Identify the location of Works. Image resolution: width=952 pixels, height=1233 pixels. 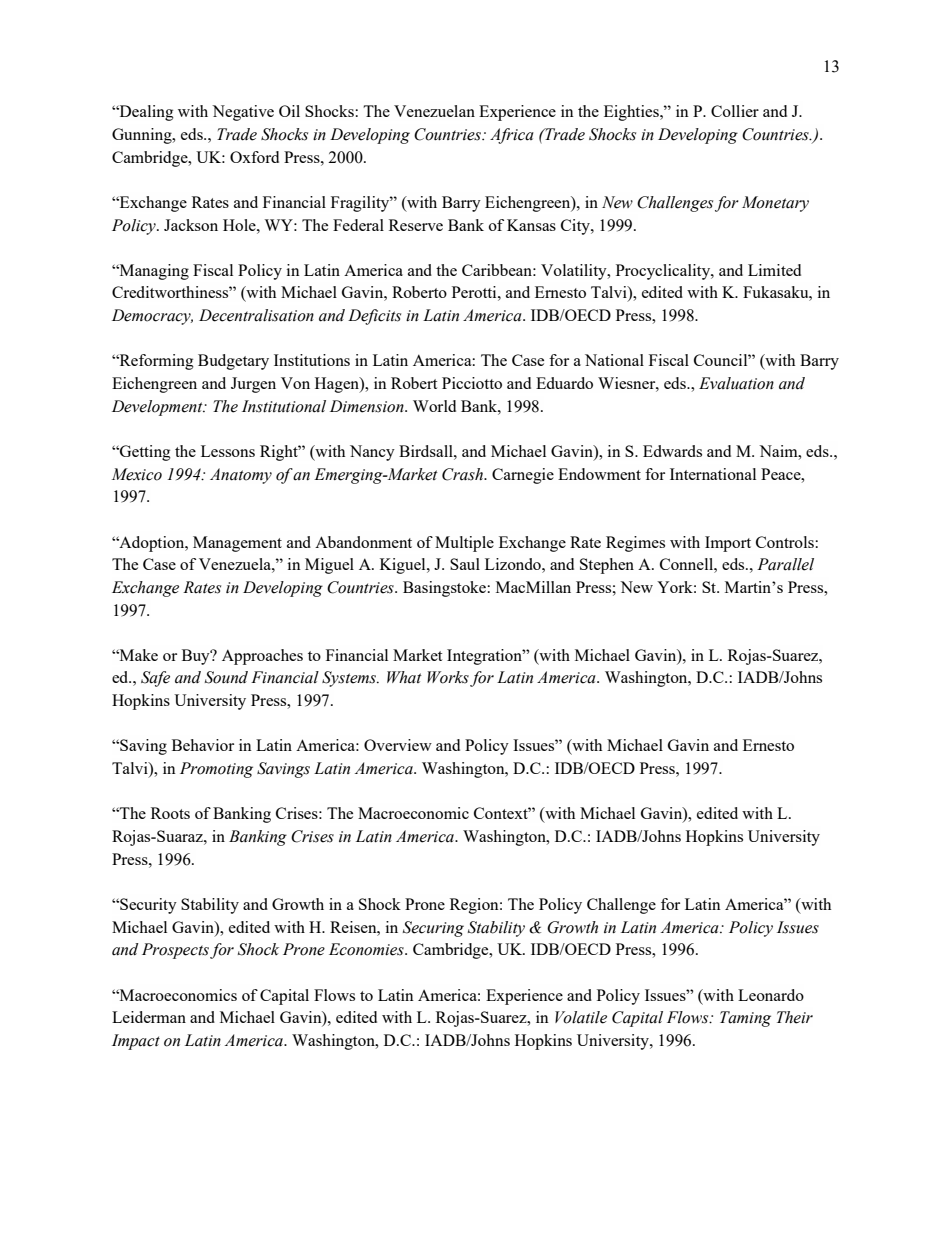
(448, 677).
